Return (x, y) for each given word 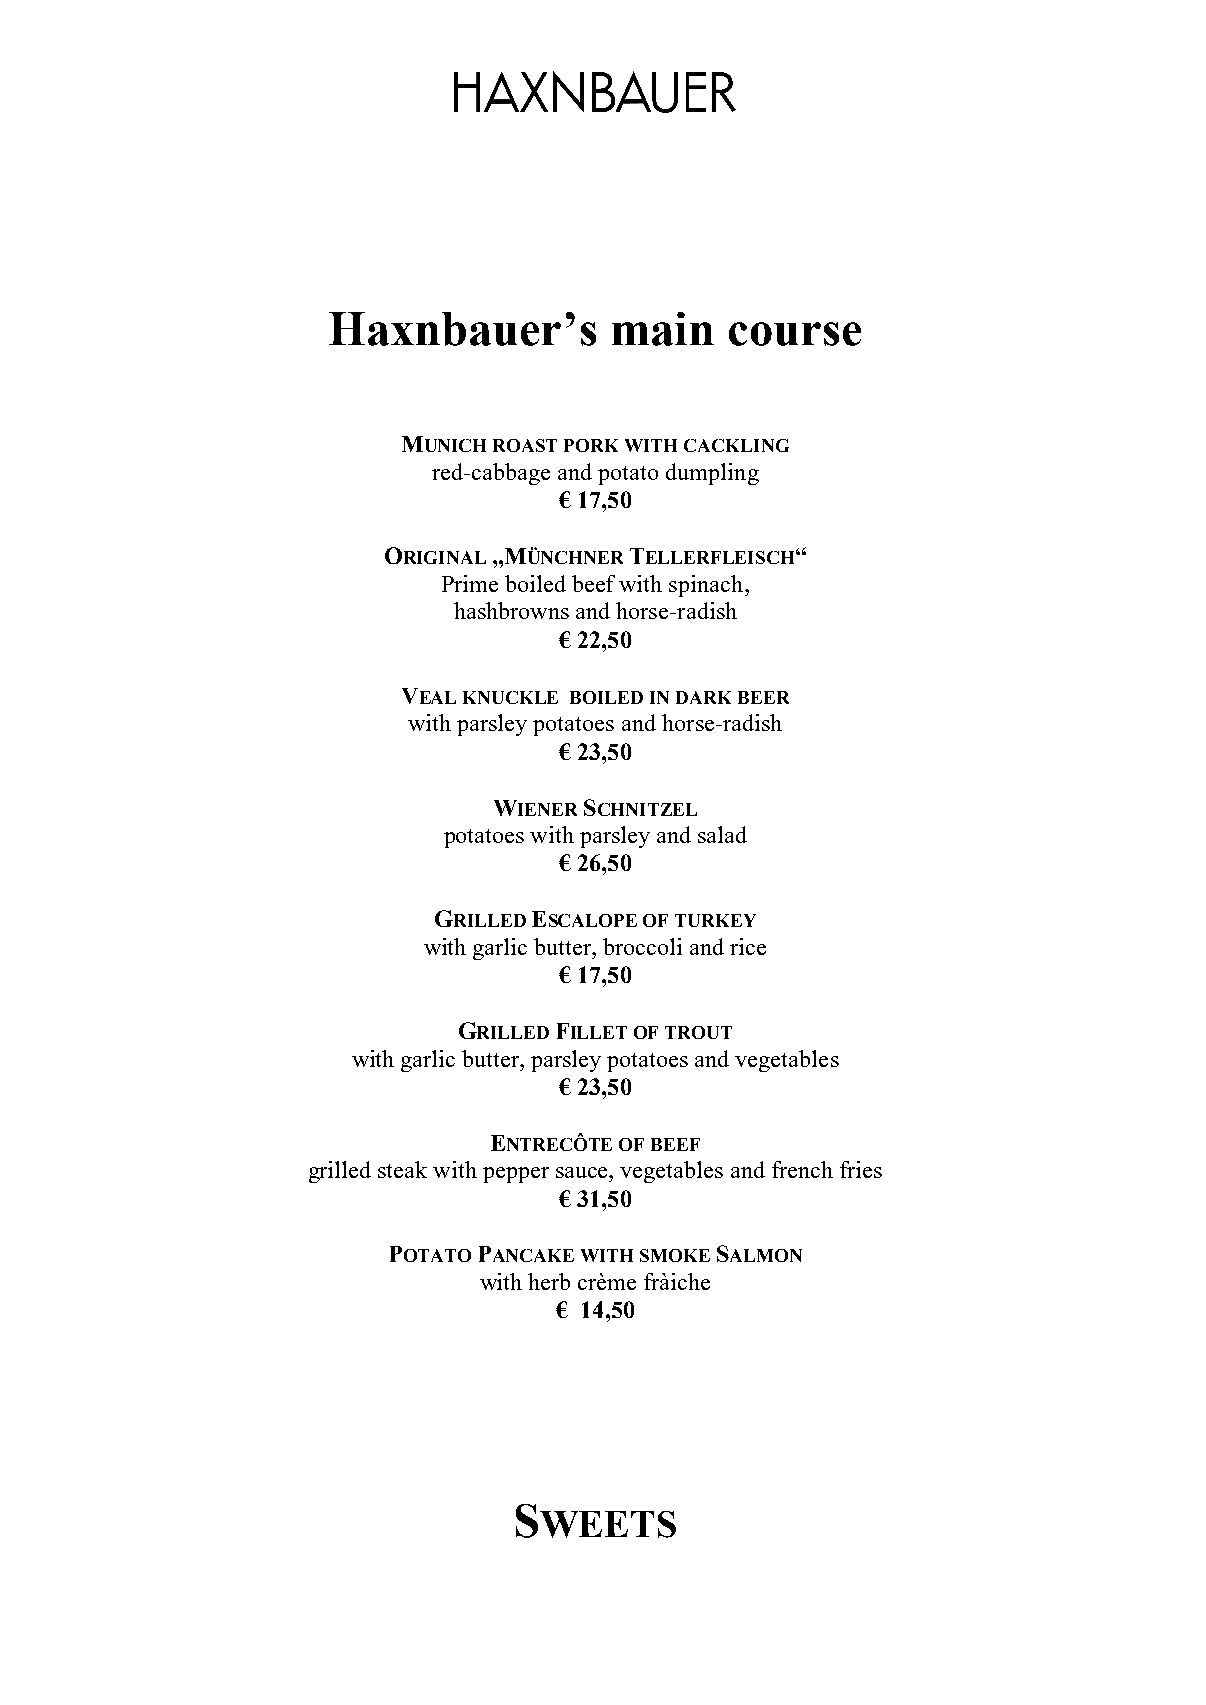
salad (722, 834)
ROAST (525, 445)
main (663, 329)
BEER (763, 697)
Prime (470, 583)
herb (549, 1281)
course (795, 334)
